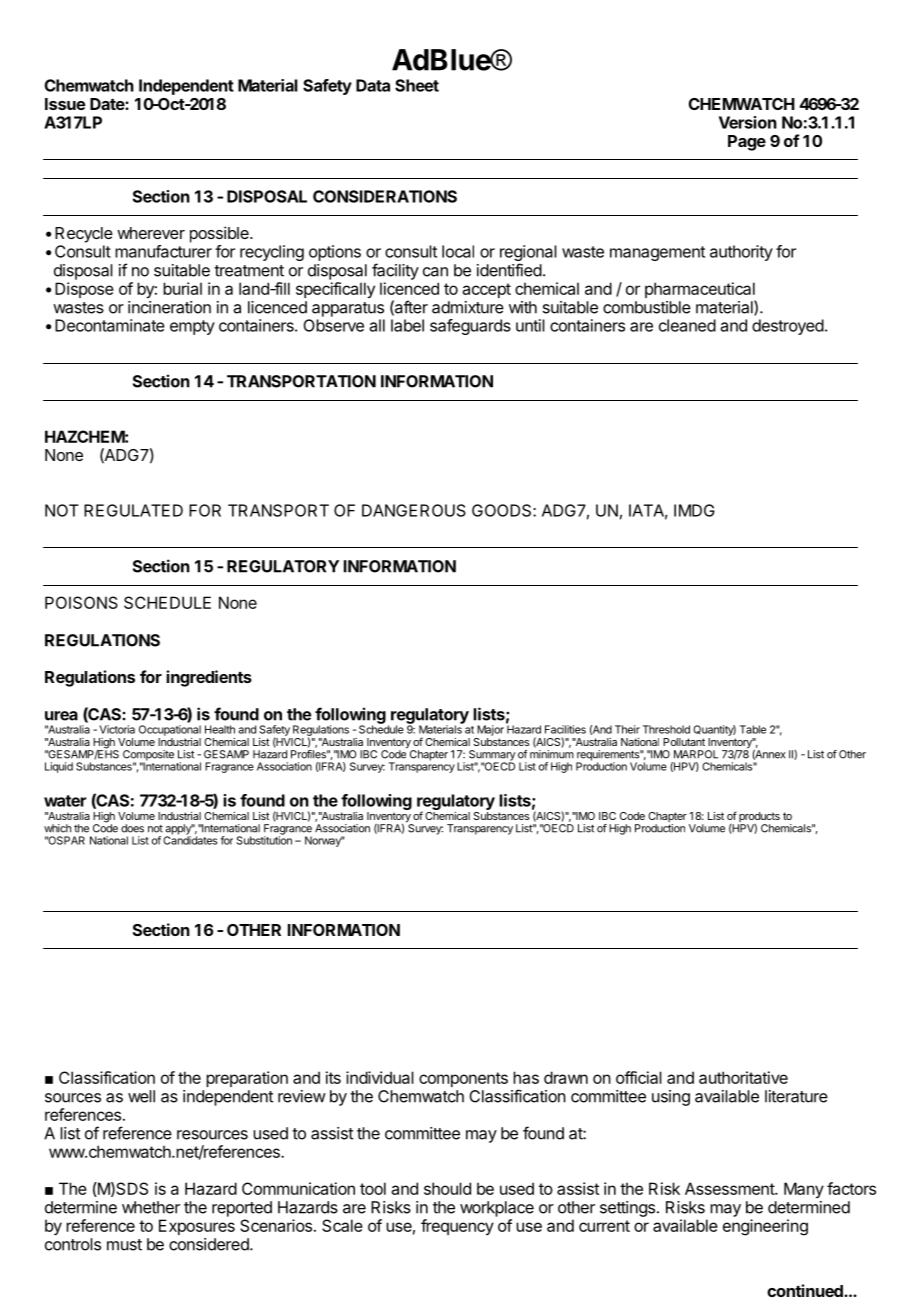  What do you see at coordinates (765, 1227) in the document?
I see `engineering` at bounding box center [765, 1227].
